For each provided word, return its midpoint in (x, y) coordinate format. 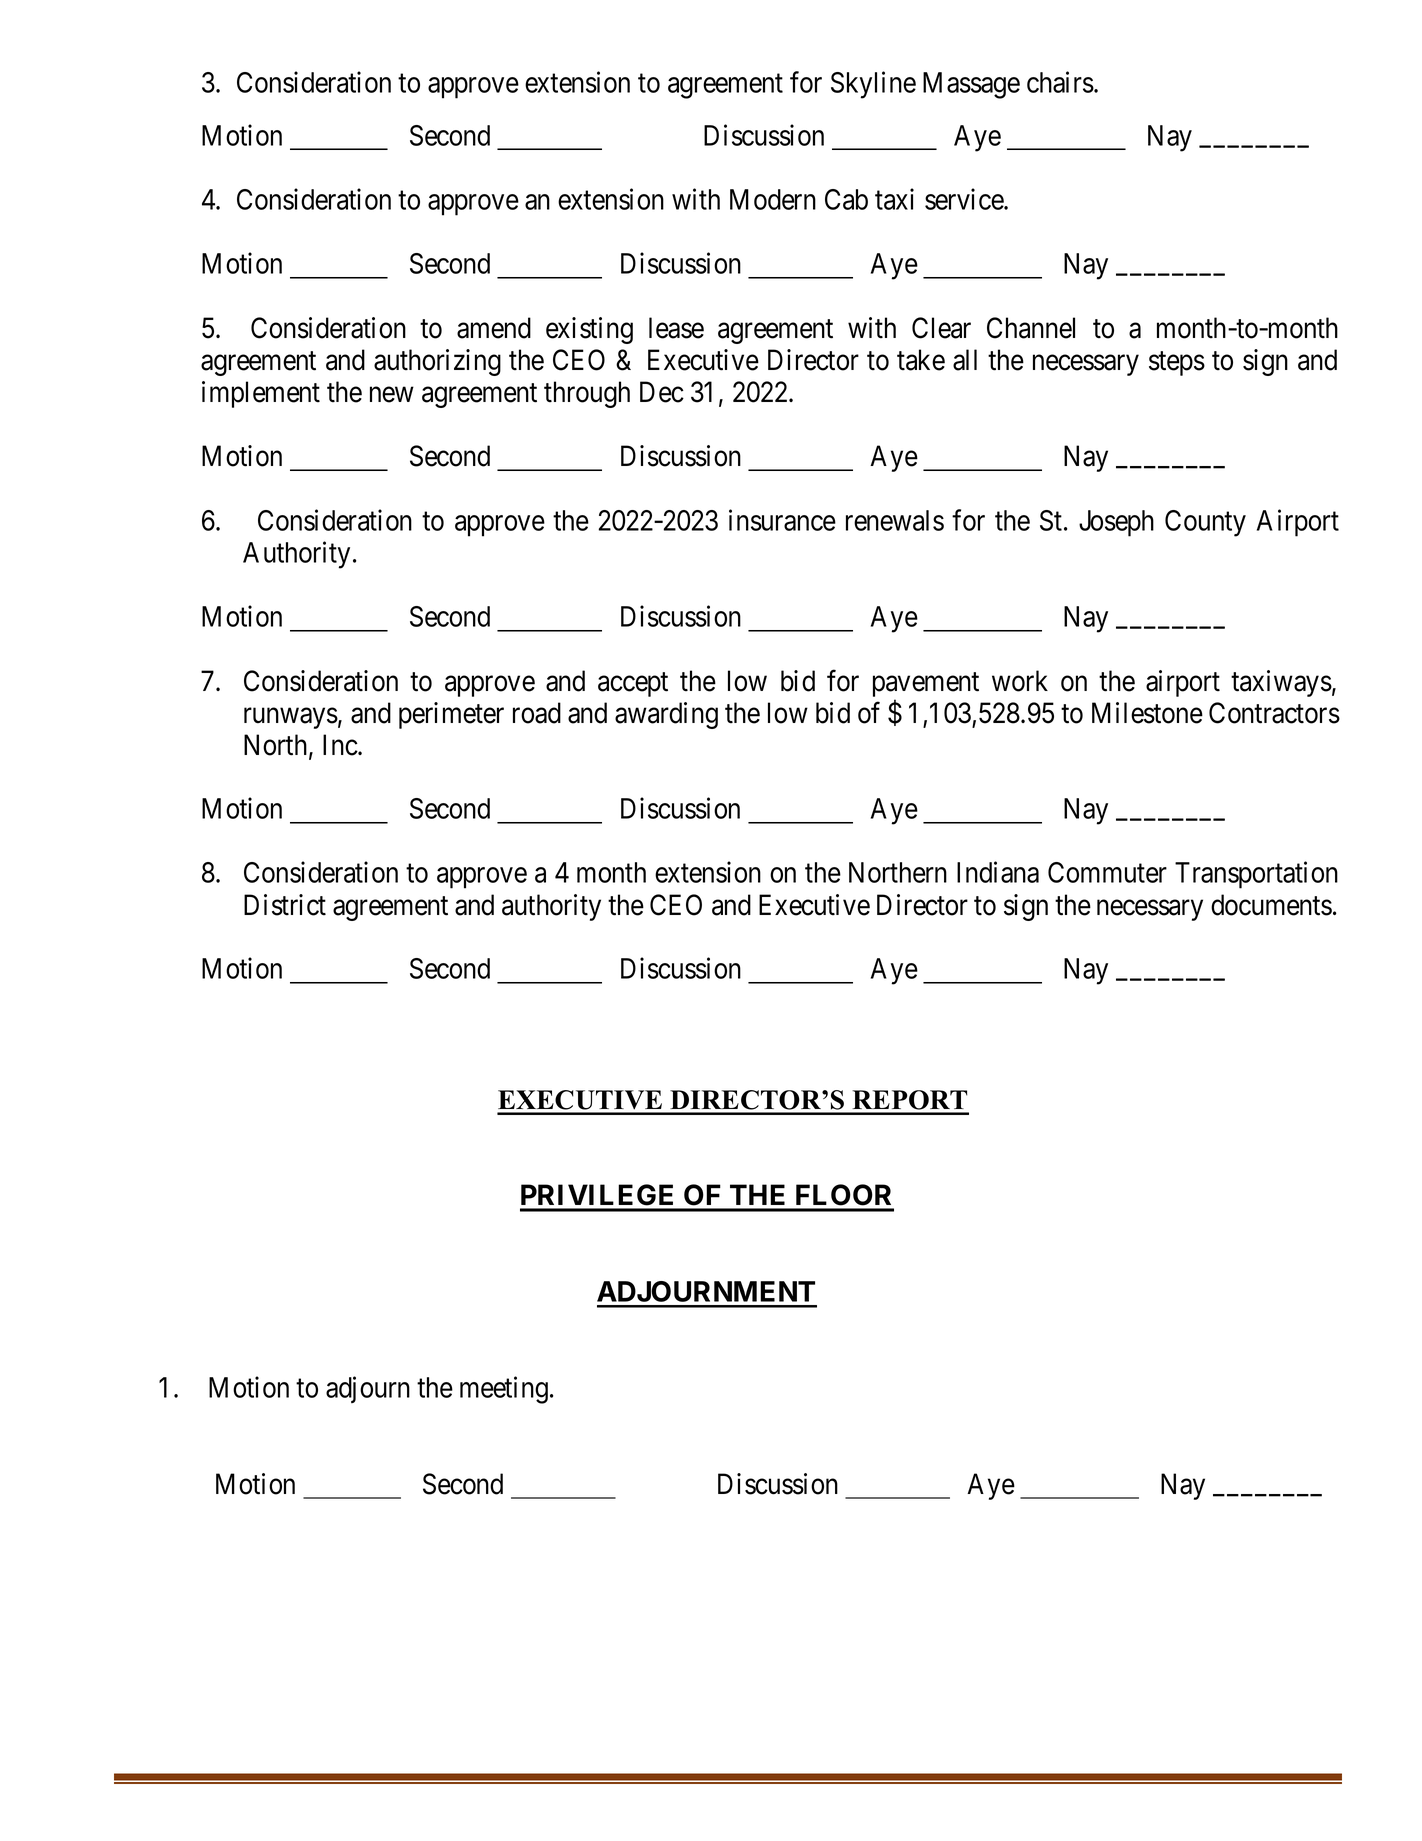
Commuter (1107, 872)
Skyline (873, 85)
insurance (782, 520)
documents (1271, 905)
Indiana (998, 872)
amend (494, 328)
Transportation (1256, 875)
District (285, 905)
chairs (1060, 82)
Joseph (1116, 523)
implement (261, 394)
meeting (504, 1390)
